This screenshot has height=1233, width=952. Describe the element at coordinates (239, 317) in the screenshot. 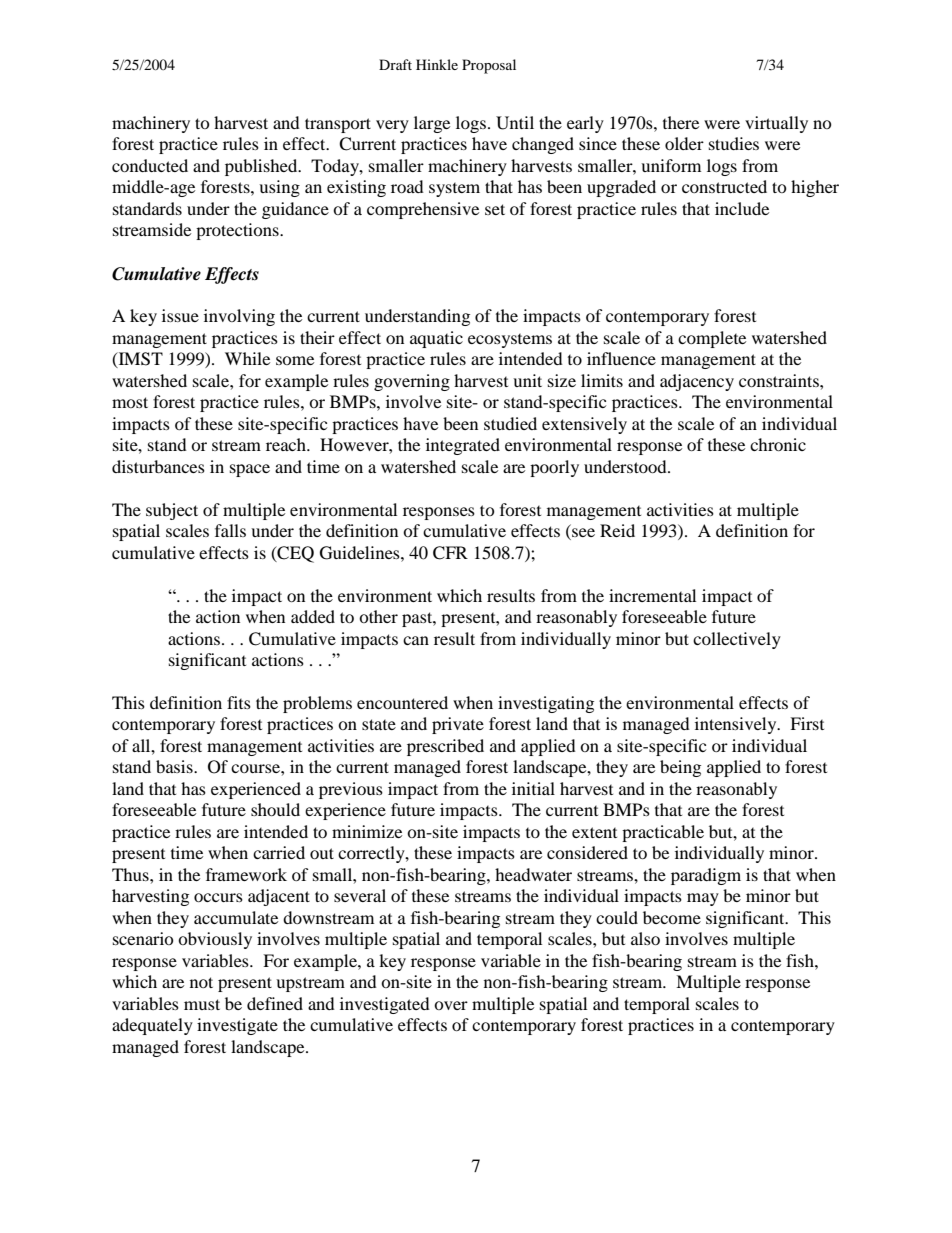

I see `involving` at that location.
